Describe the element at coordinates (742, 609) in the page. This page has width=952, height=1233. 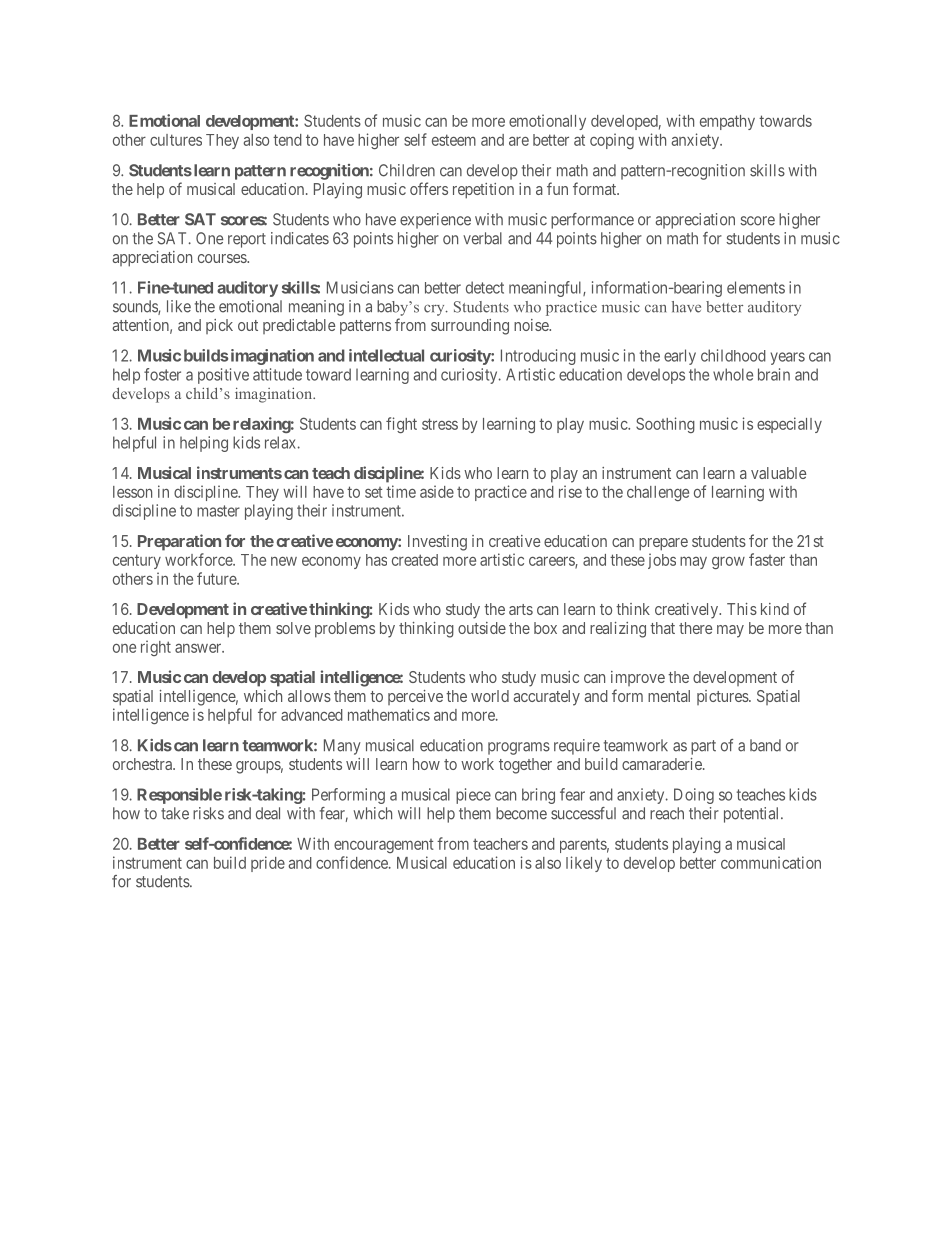
I see `This` at that location.
